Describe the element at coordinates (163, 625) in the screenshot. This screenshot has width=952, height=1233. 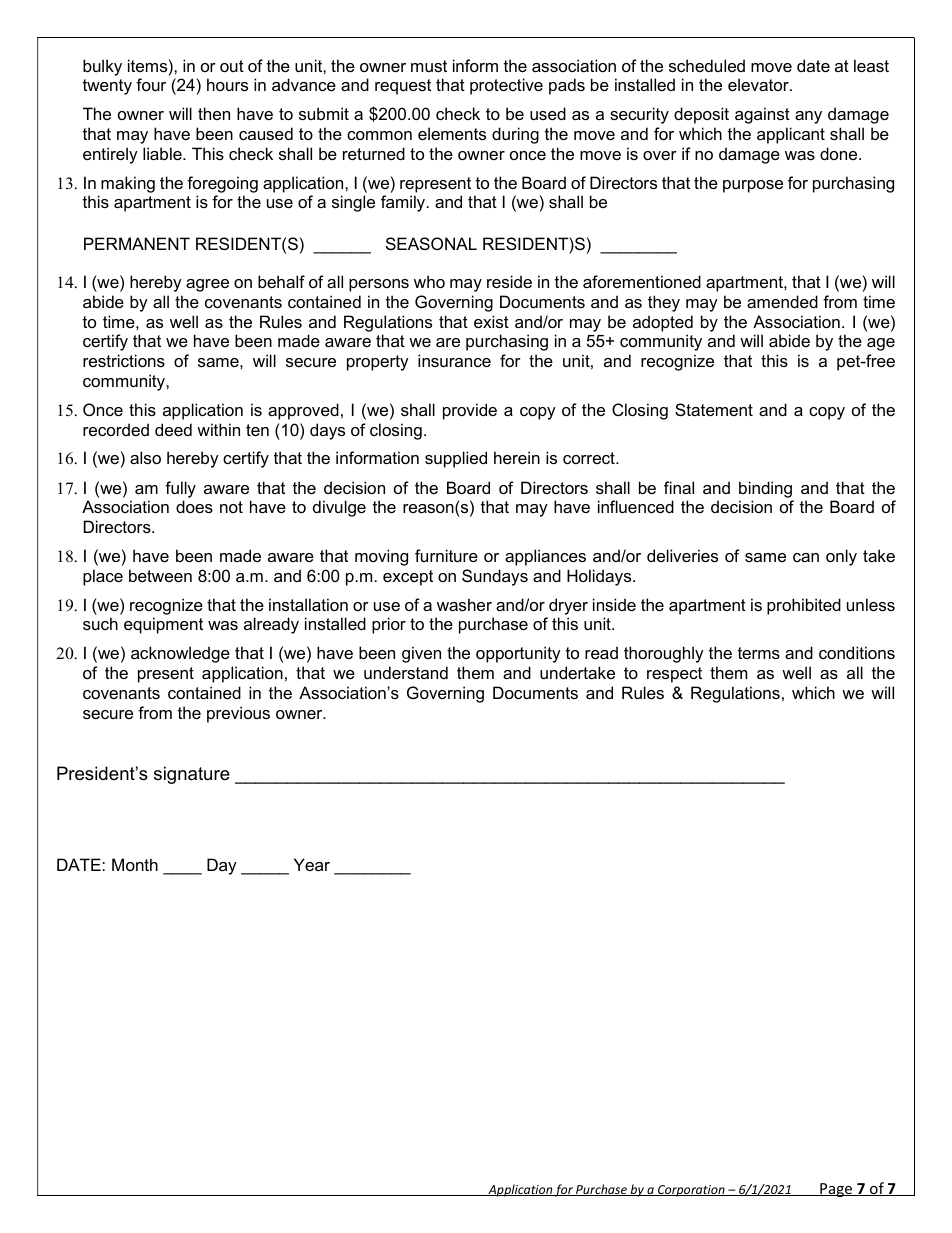
I see `equipment` at that location.
